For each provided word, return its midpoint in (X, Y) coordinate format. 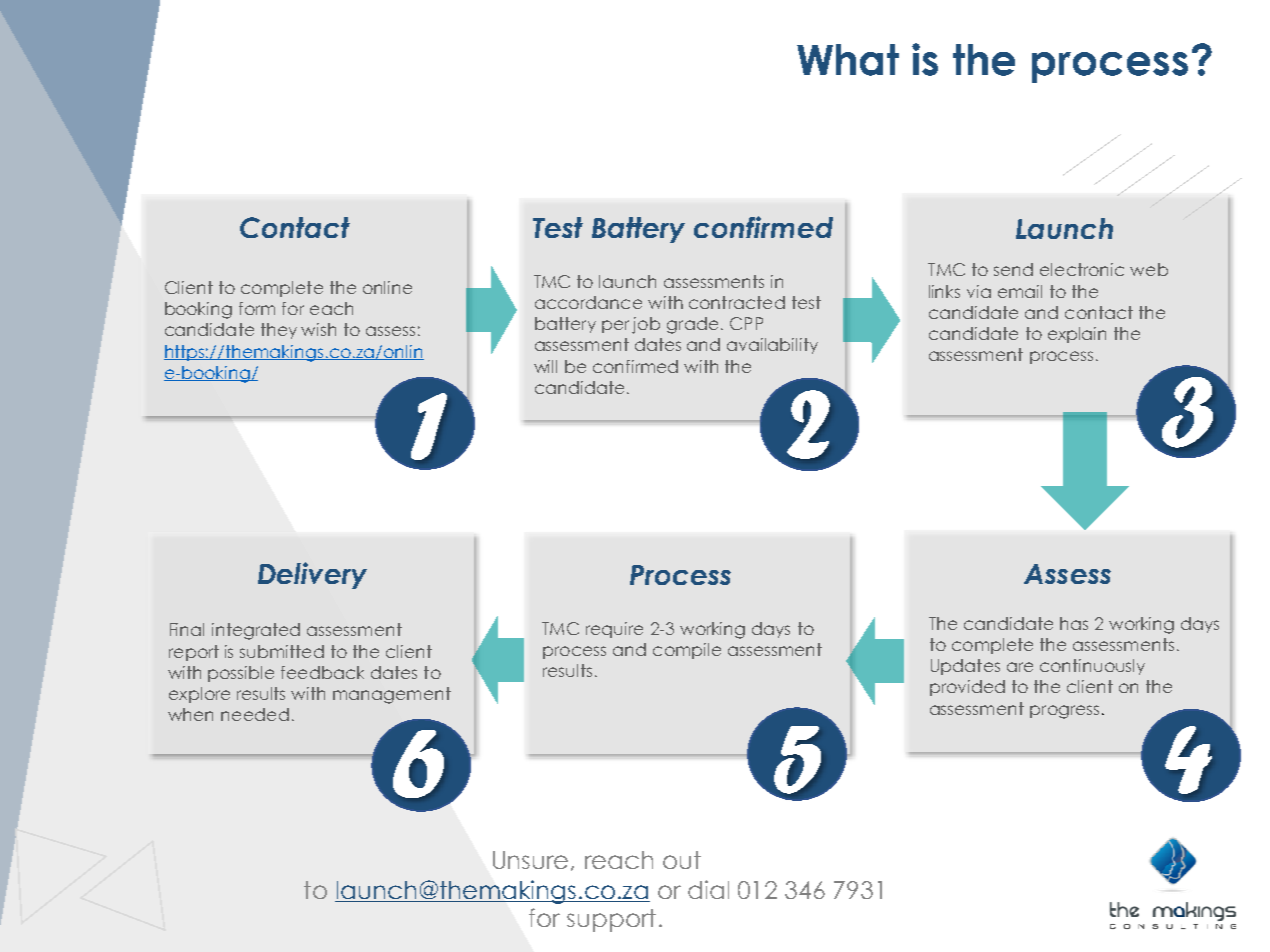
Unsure (530, 860)
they (279, 331)
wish (318, 329)
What (848, 60)
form (257, 308)
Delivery (312, 575)
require (614, 630)
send (1013, 269)
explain (1077, 335)
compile (687, 651)
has (1074, 623)
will (545, 366)
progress (1064, 712)
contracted (737, 302)
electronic (1082, 269)
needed (255, 714)
